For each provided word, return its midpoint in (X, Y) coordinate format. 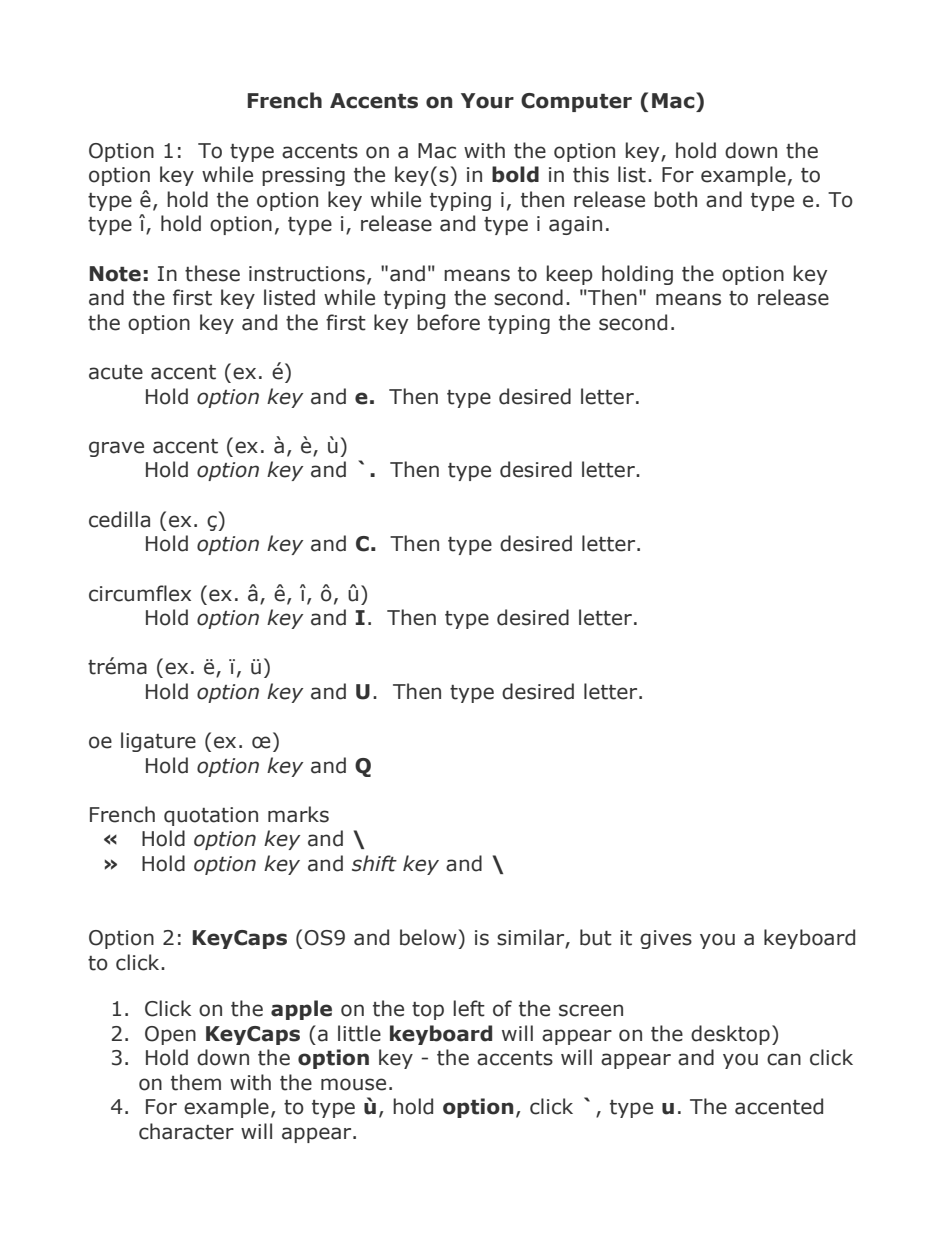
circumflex (140, 593)
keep (570, 275)
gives (666, 939)
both (675, 199)
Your (487, 101)
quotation (211, 816)
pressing (303, 176)
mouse (353, 1084)
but (596, 937)
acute (116, 372)
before (448, 322)
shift (374, 863)
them (196, 1082)
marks (298, 814)
